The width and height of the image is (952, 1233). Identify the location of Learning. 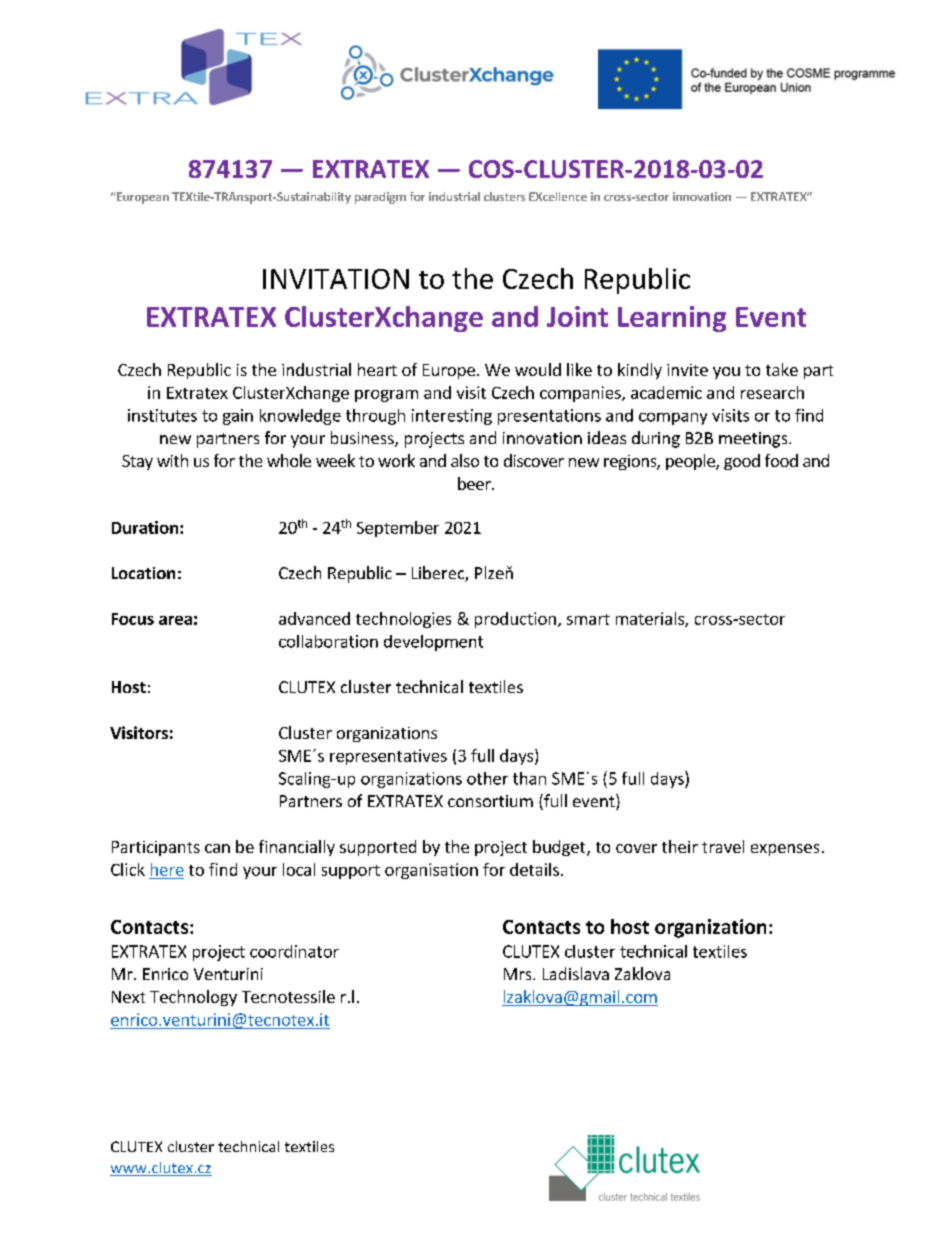
(672, 319).
